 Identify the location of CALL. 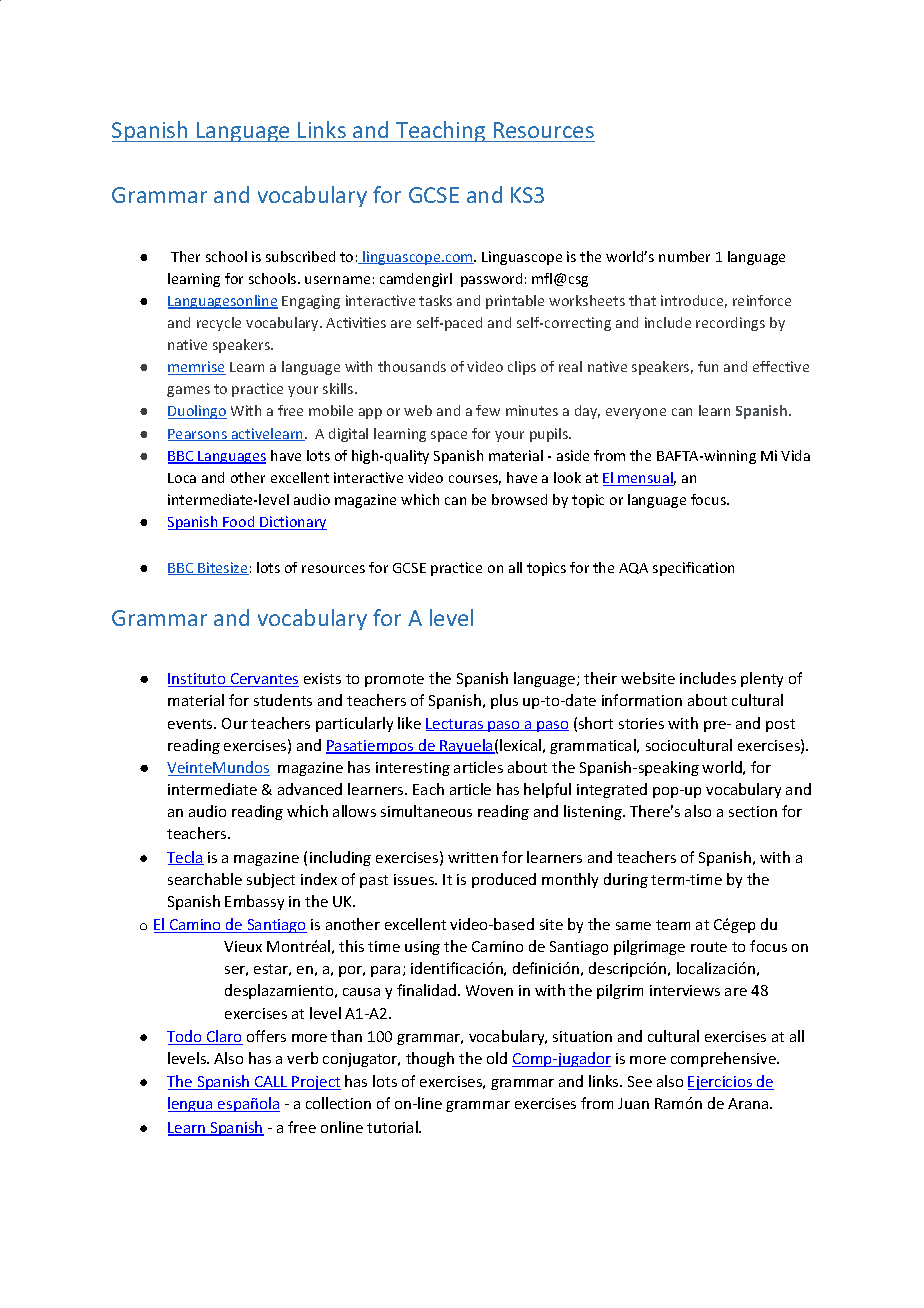
(271, 1083).
